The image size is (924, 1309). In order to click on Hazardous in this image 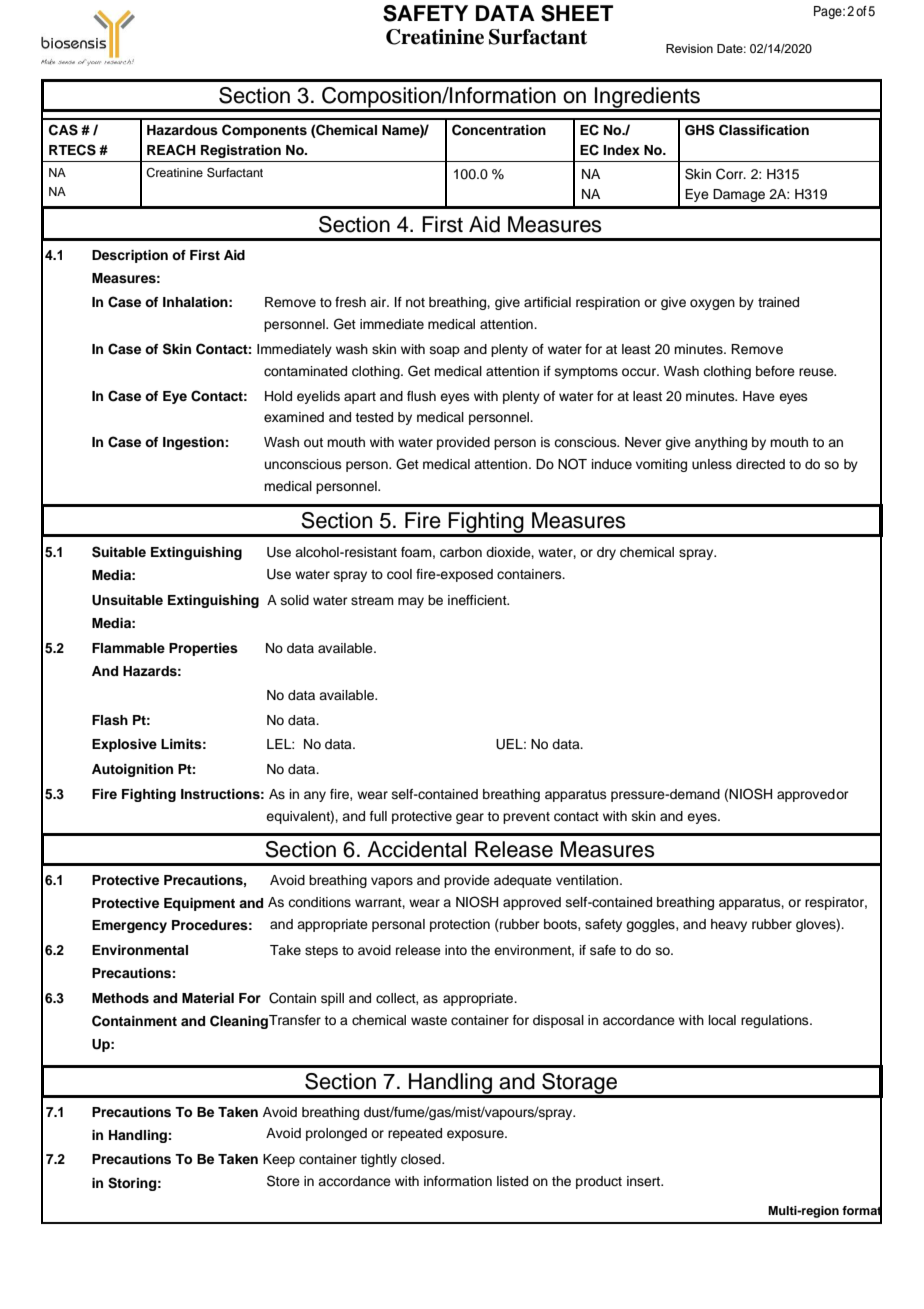, I will do `click(182, 130)`.
